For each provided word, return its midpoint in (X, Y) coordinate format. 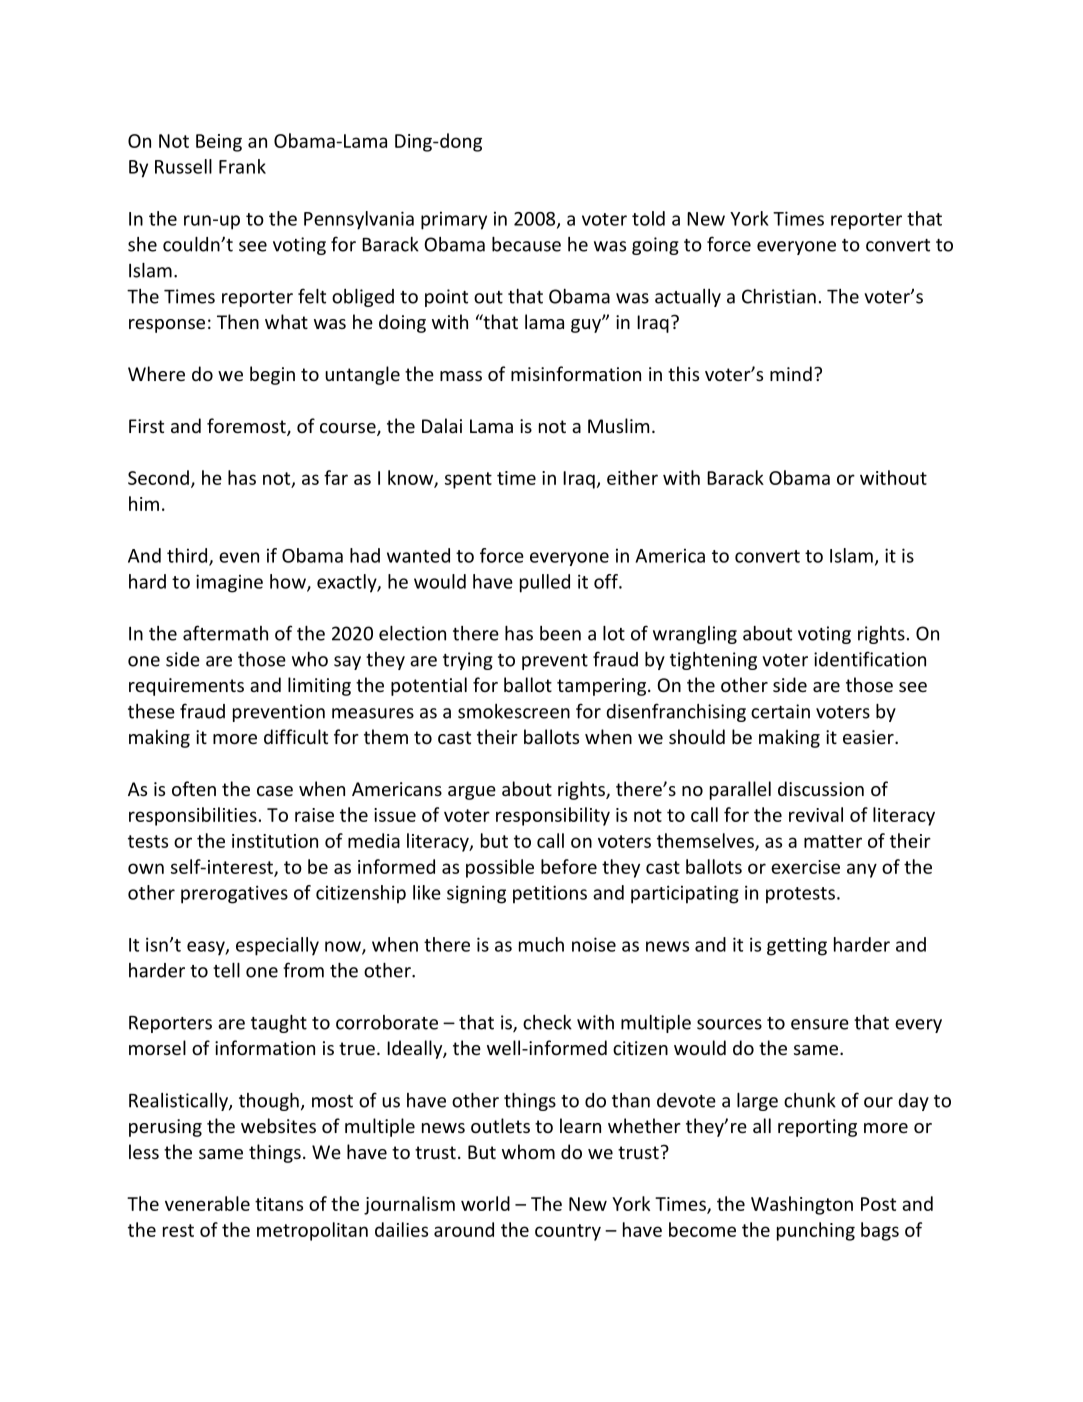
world (485, 1203)
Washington (802, 1205)
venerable (207, 1203)
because (526, 244)
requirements (186, 687)
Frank (242, 166)
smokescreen (514, 711)
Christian (779, 296)
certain (780, 711)
